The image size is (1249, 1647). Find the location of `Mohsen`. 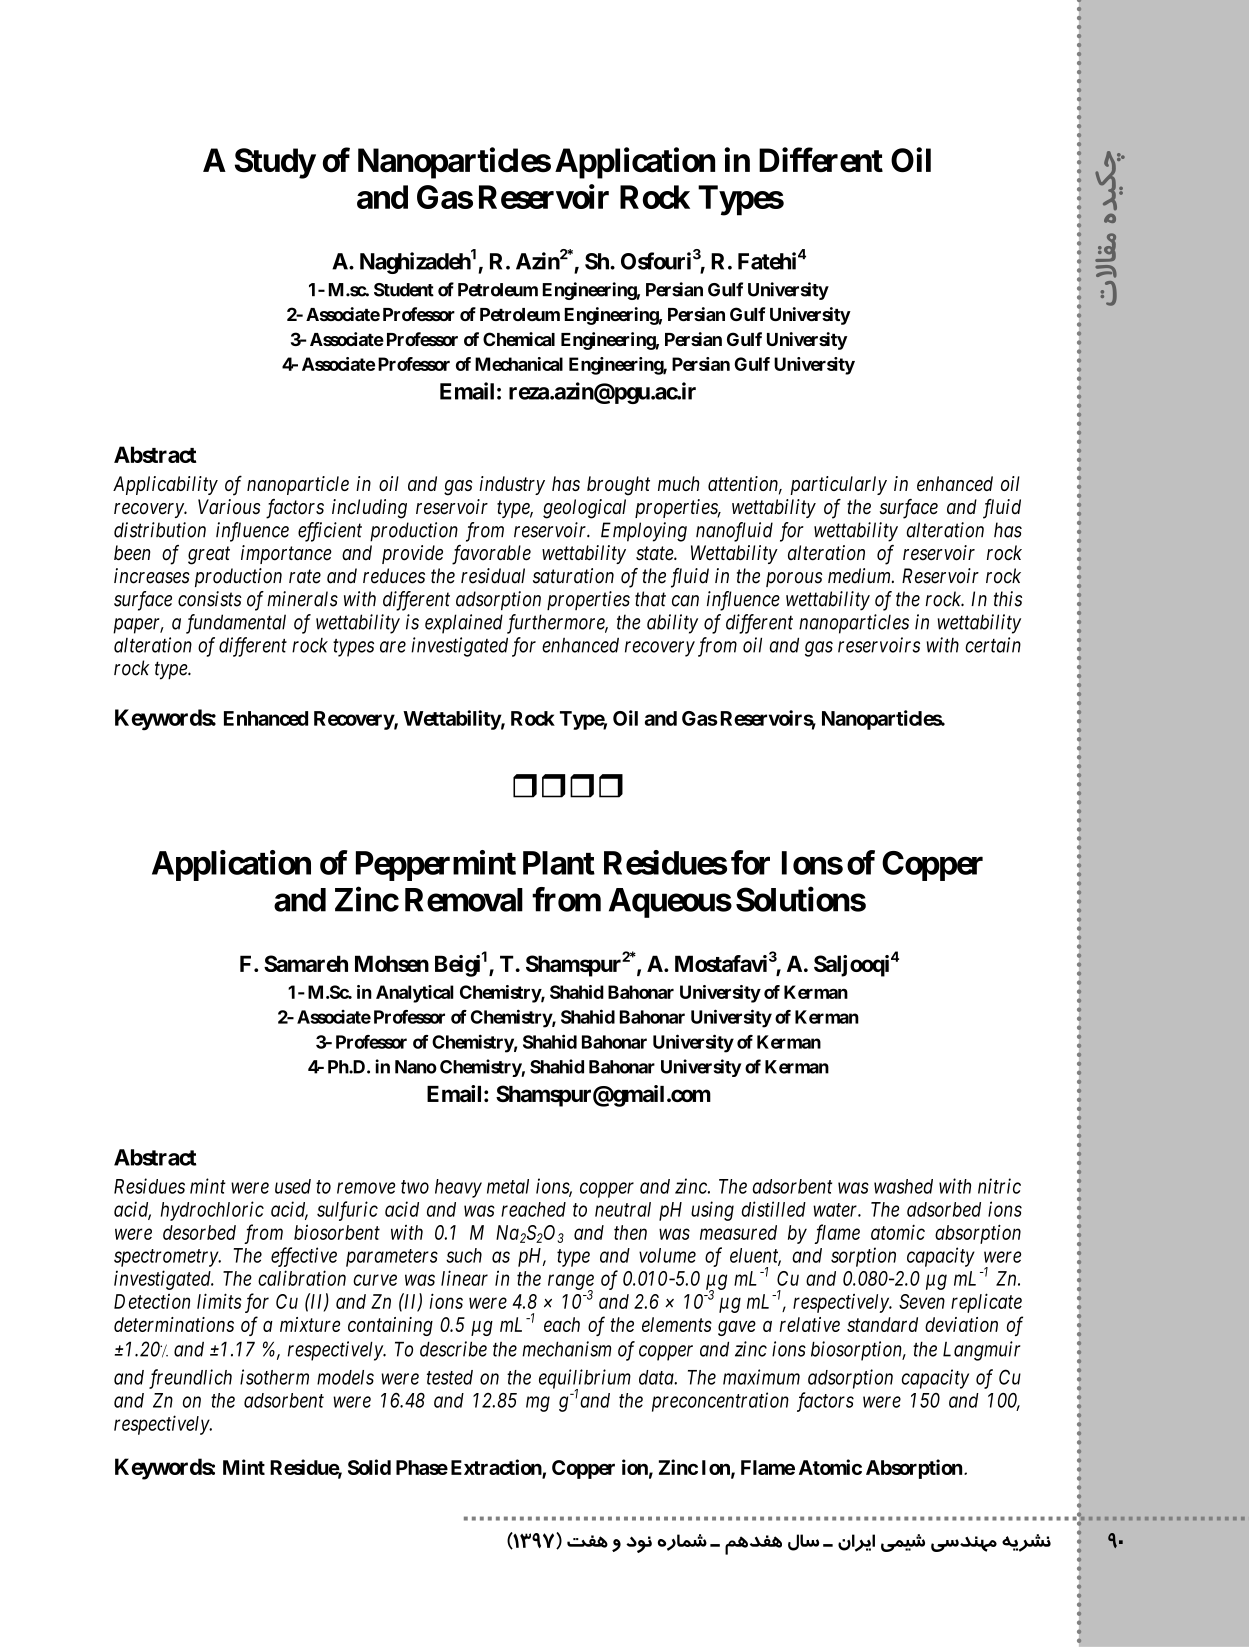

Mohsen is located at coordinates (392, 963).
